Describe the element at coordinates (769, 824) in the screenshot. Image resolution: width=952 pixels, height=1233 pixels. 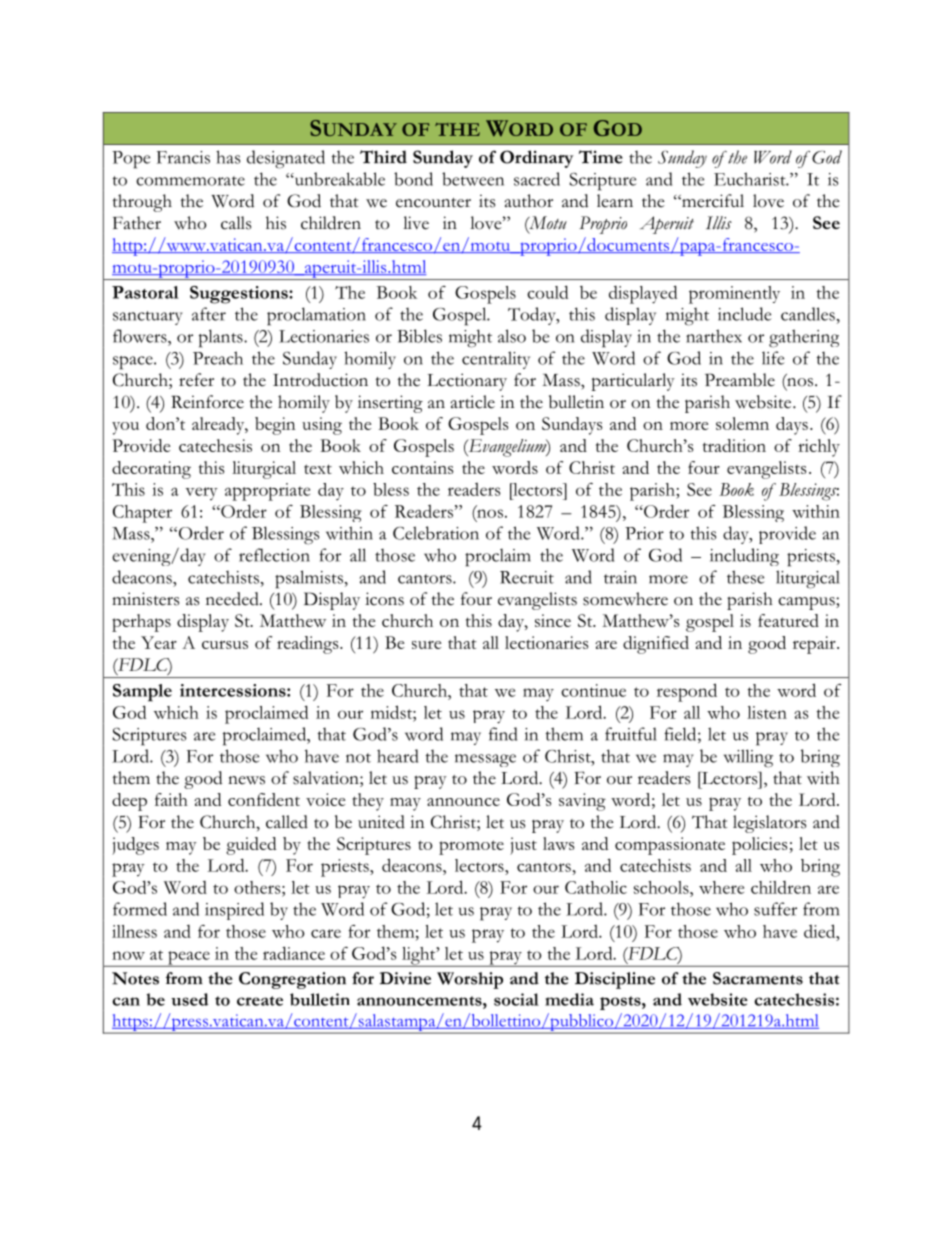
I see `legislators` at that location.
